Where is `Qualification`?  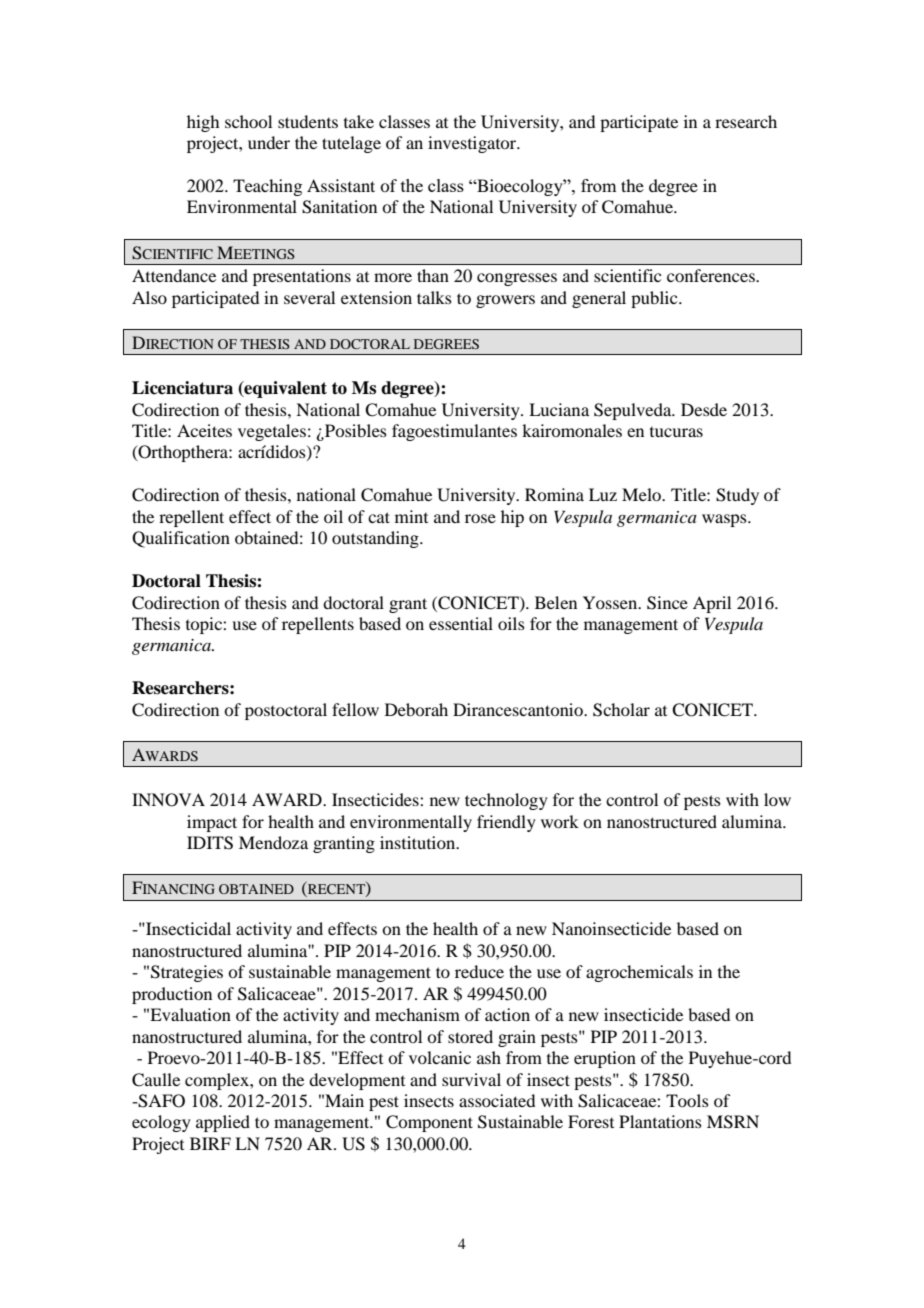
Qualification is located at coordinates (181, 539).
